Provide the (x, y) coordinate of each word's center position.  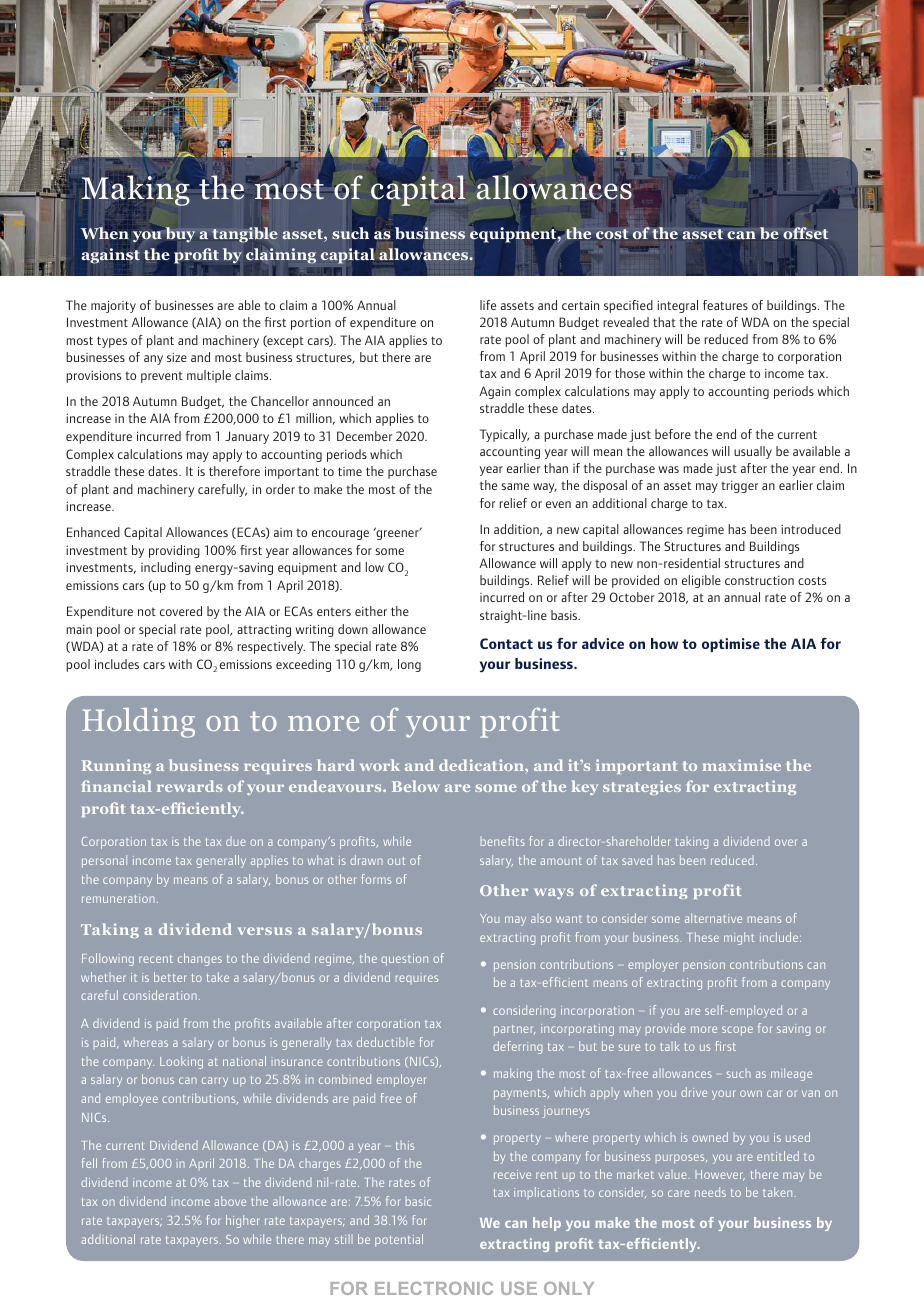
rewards (190, 786)
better (170, 977)
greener (397, 534)
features (725, 305)
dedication (482, 765)
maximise (742, 765)
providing (174, 551)
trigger (739, 487)
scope (737, 1031)
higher (243, 1221)
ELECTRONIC (434, 1288)
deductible (386, 1042)
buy (180, 236)
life (488, 305)
